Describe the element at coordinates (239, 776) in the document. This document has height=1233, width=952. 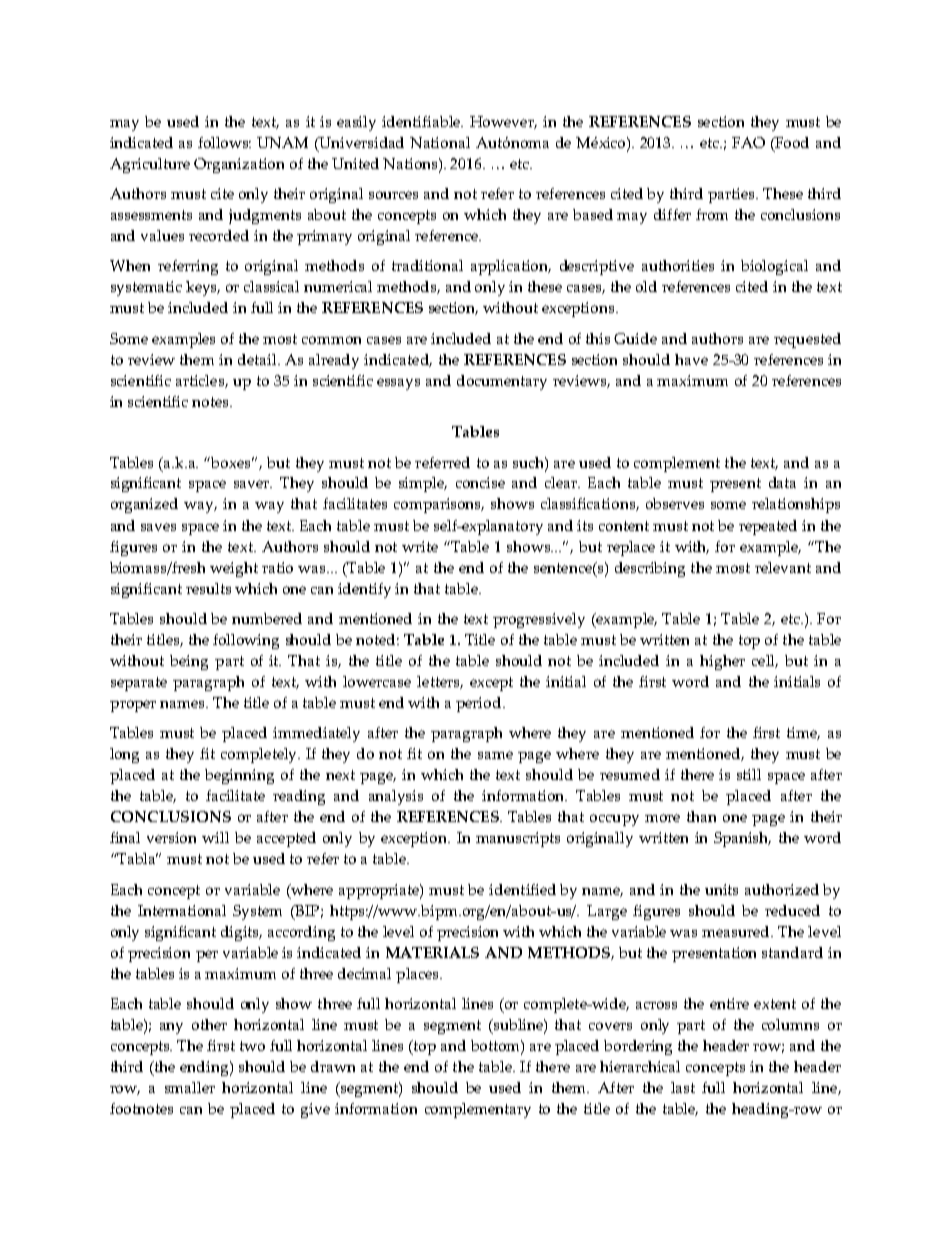
I see `beginning` at that location.
